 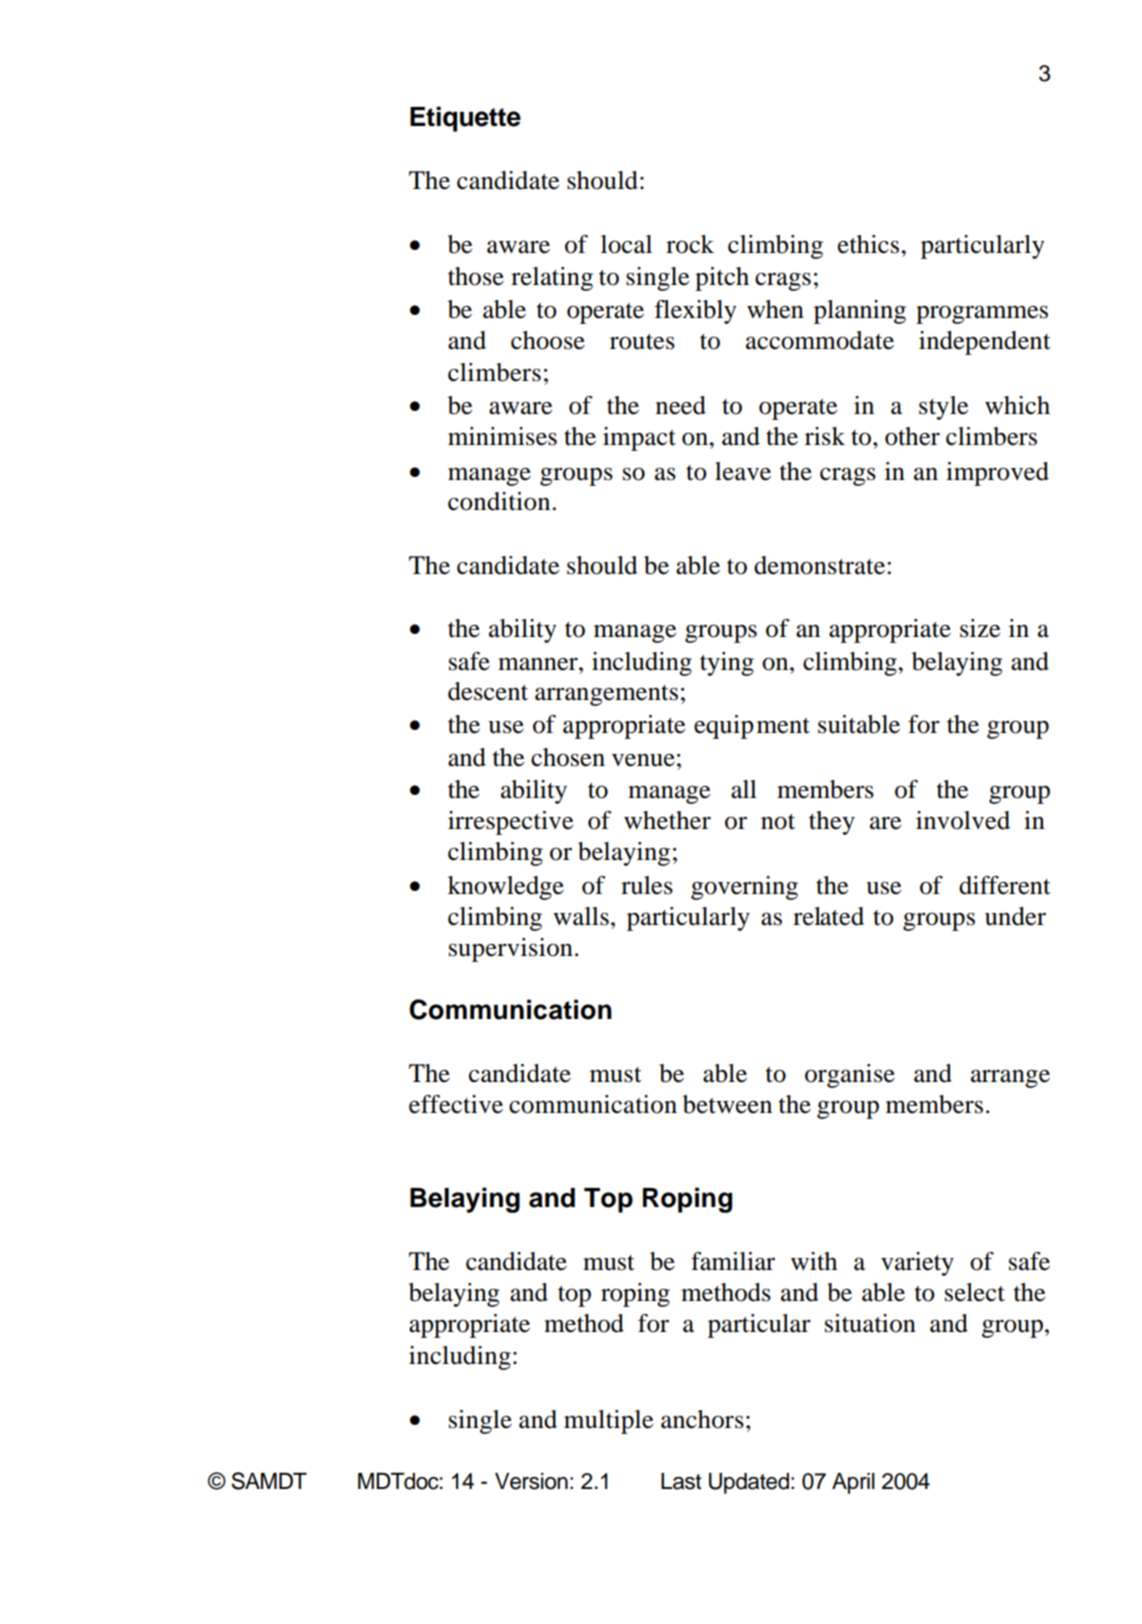 I want to click on leave, so click(x=743, y=471).
